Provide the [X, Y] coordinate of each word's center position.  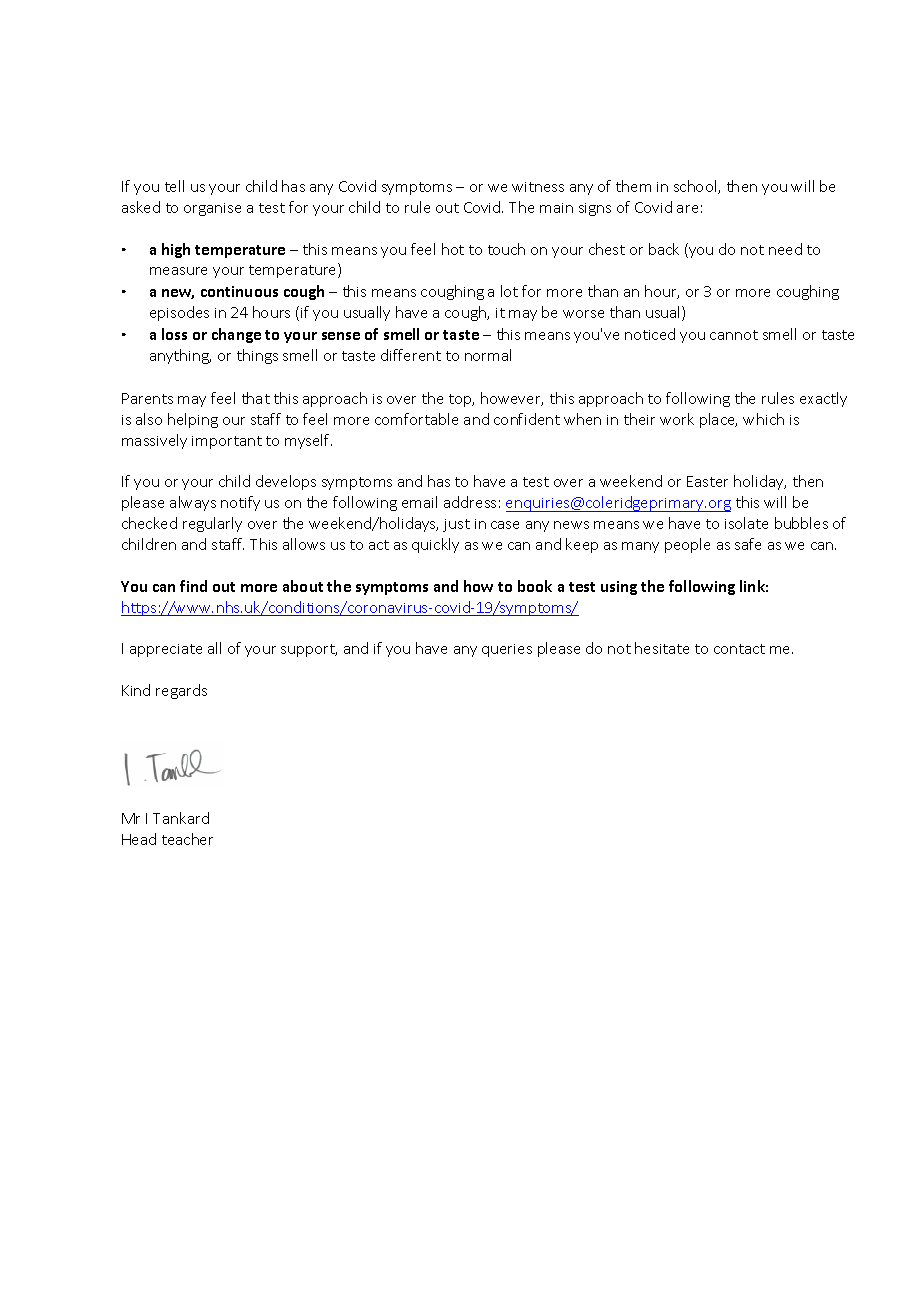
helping [193, 420]
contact [739, 649]
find [193, 586]
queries [507, 650]
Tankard [181, 818]
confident [527, 419]
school [696, 187]
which [763, 419]
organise [212, 209]
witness [538, 187]
